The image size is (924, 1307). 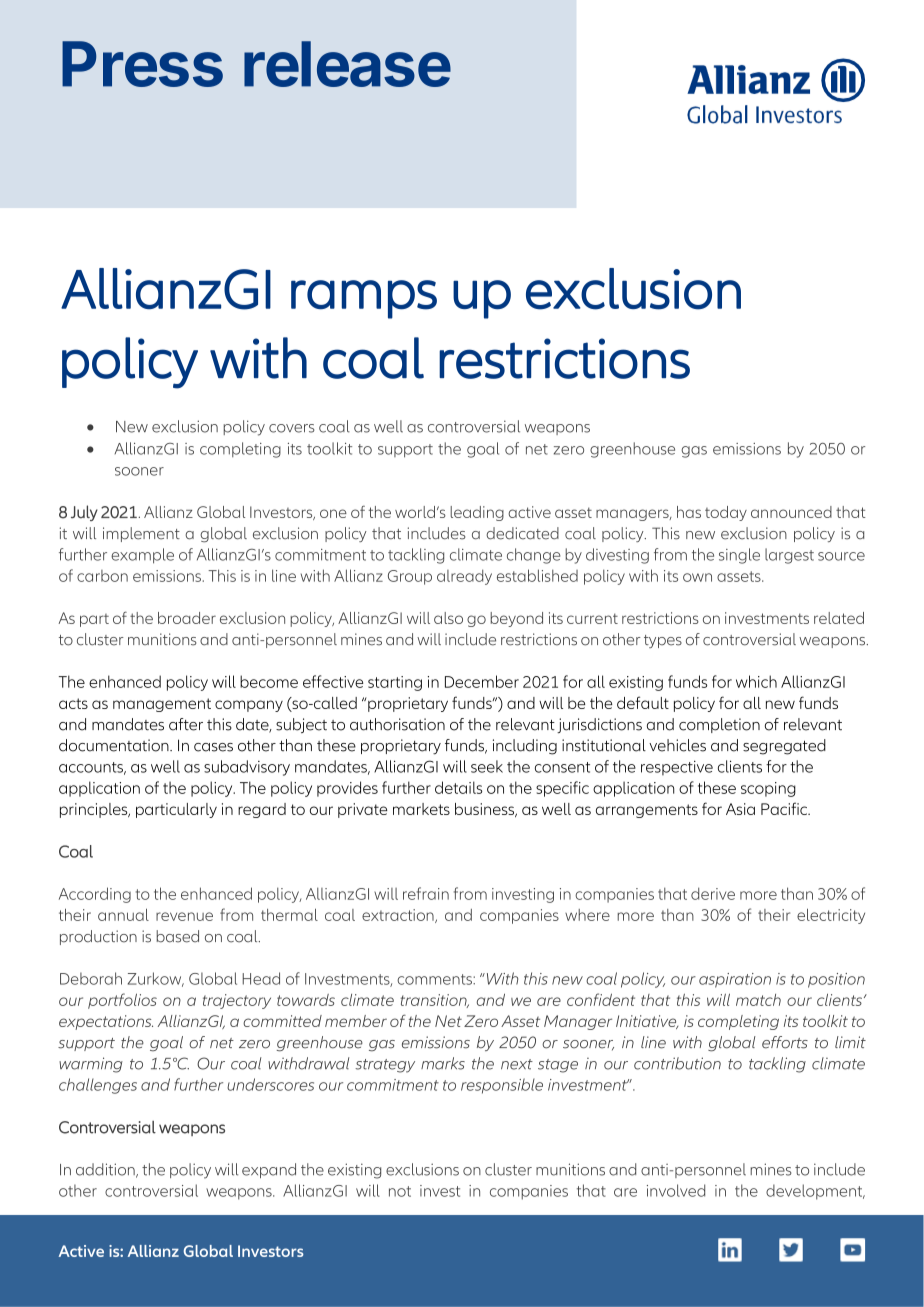 What do you see at coordinates (347, 64) in the screenshot?
I see `release` at bounding box center [347, 64].
